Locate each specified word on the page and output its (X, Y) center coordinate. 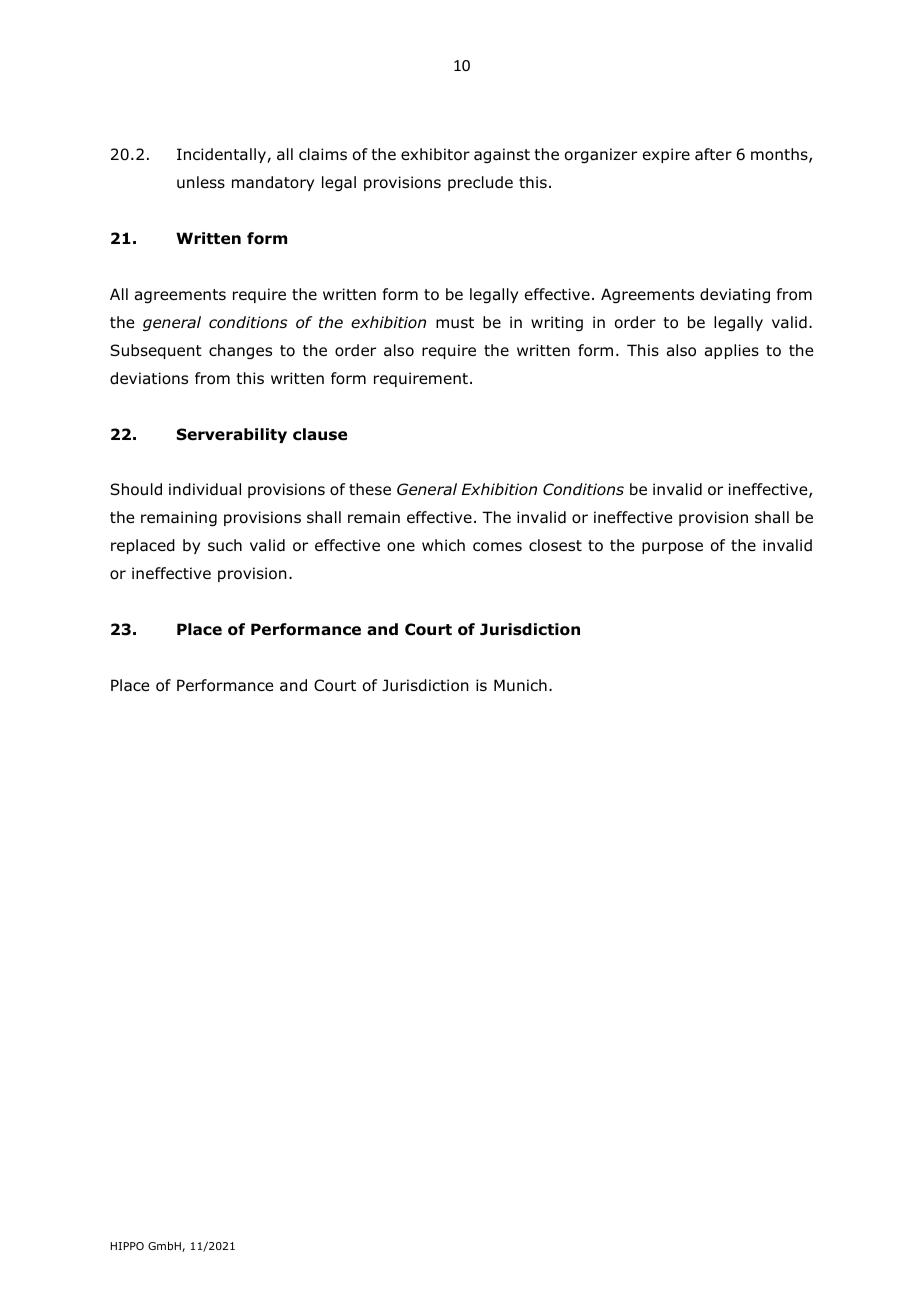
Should (136, 489)
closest (555, 545)
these (370, 489)
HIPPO (127, 1246)
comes (497, 547)
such (225, 545)
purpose (672, 548)
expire (666, 155)
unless (201, 182)
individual (205, 489)
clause (320, 434)
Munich (520, 685)
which (443, 545)
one (401, 547)
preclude (480, 183)
